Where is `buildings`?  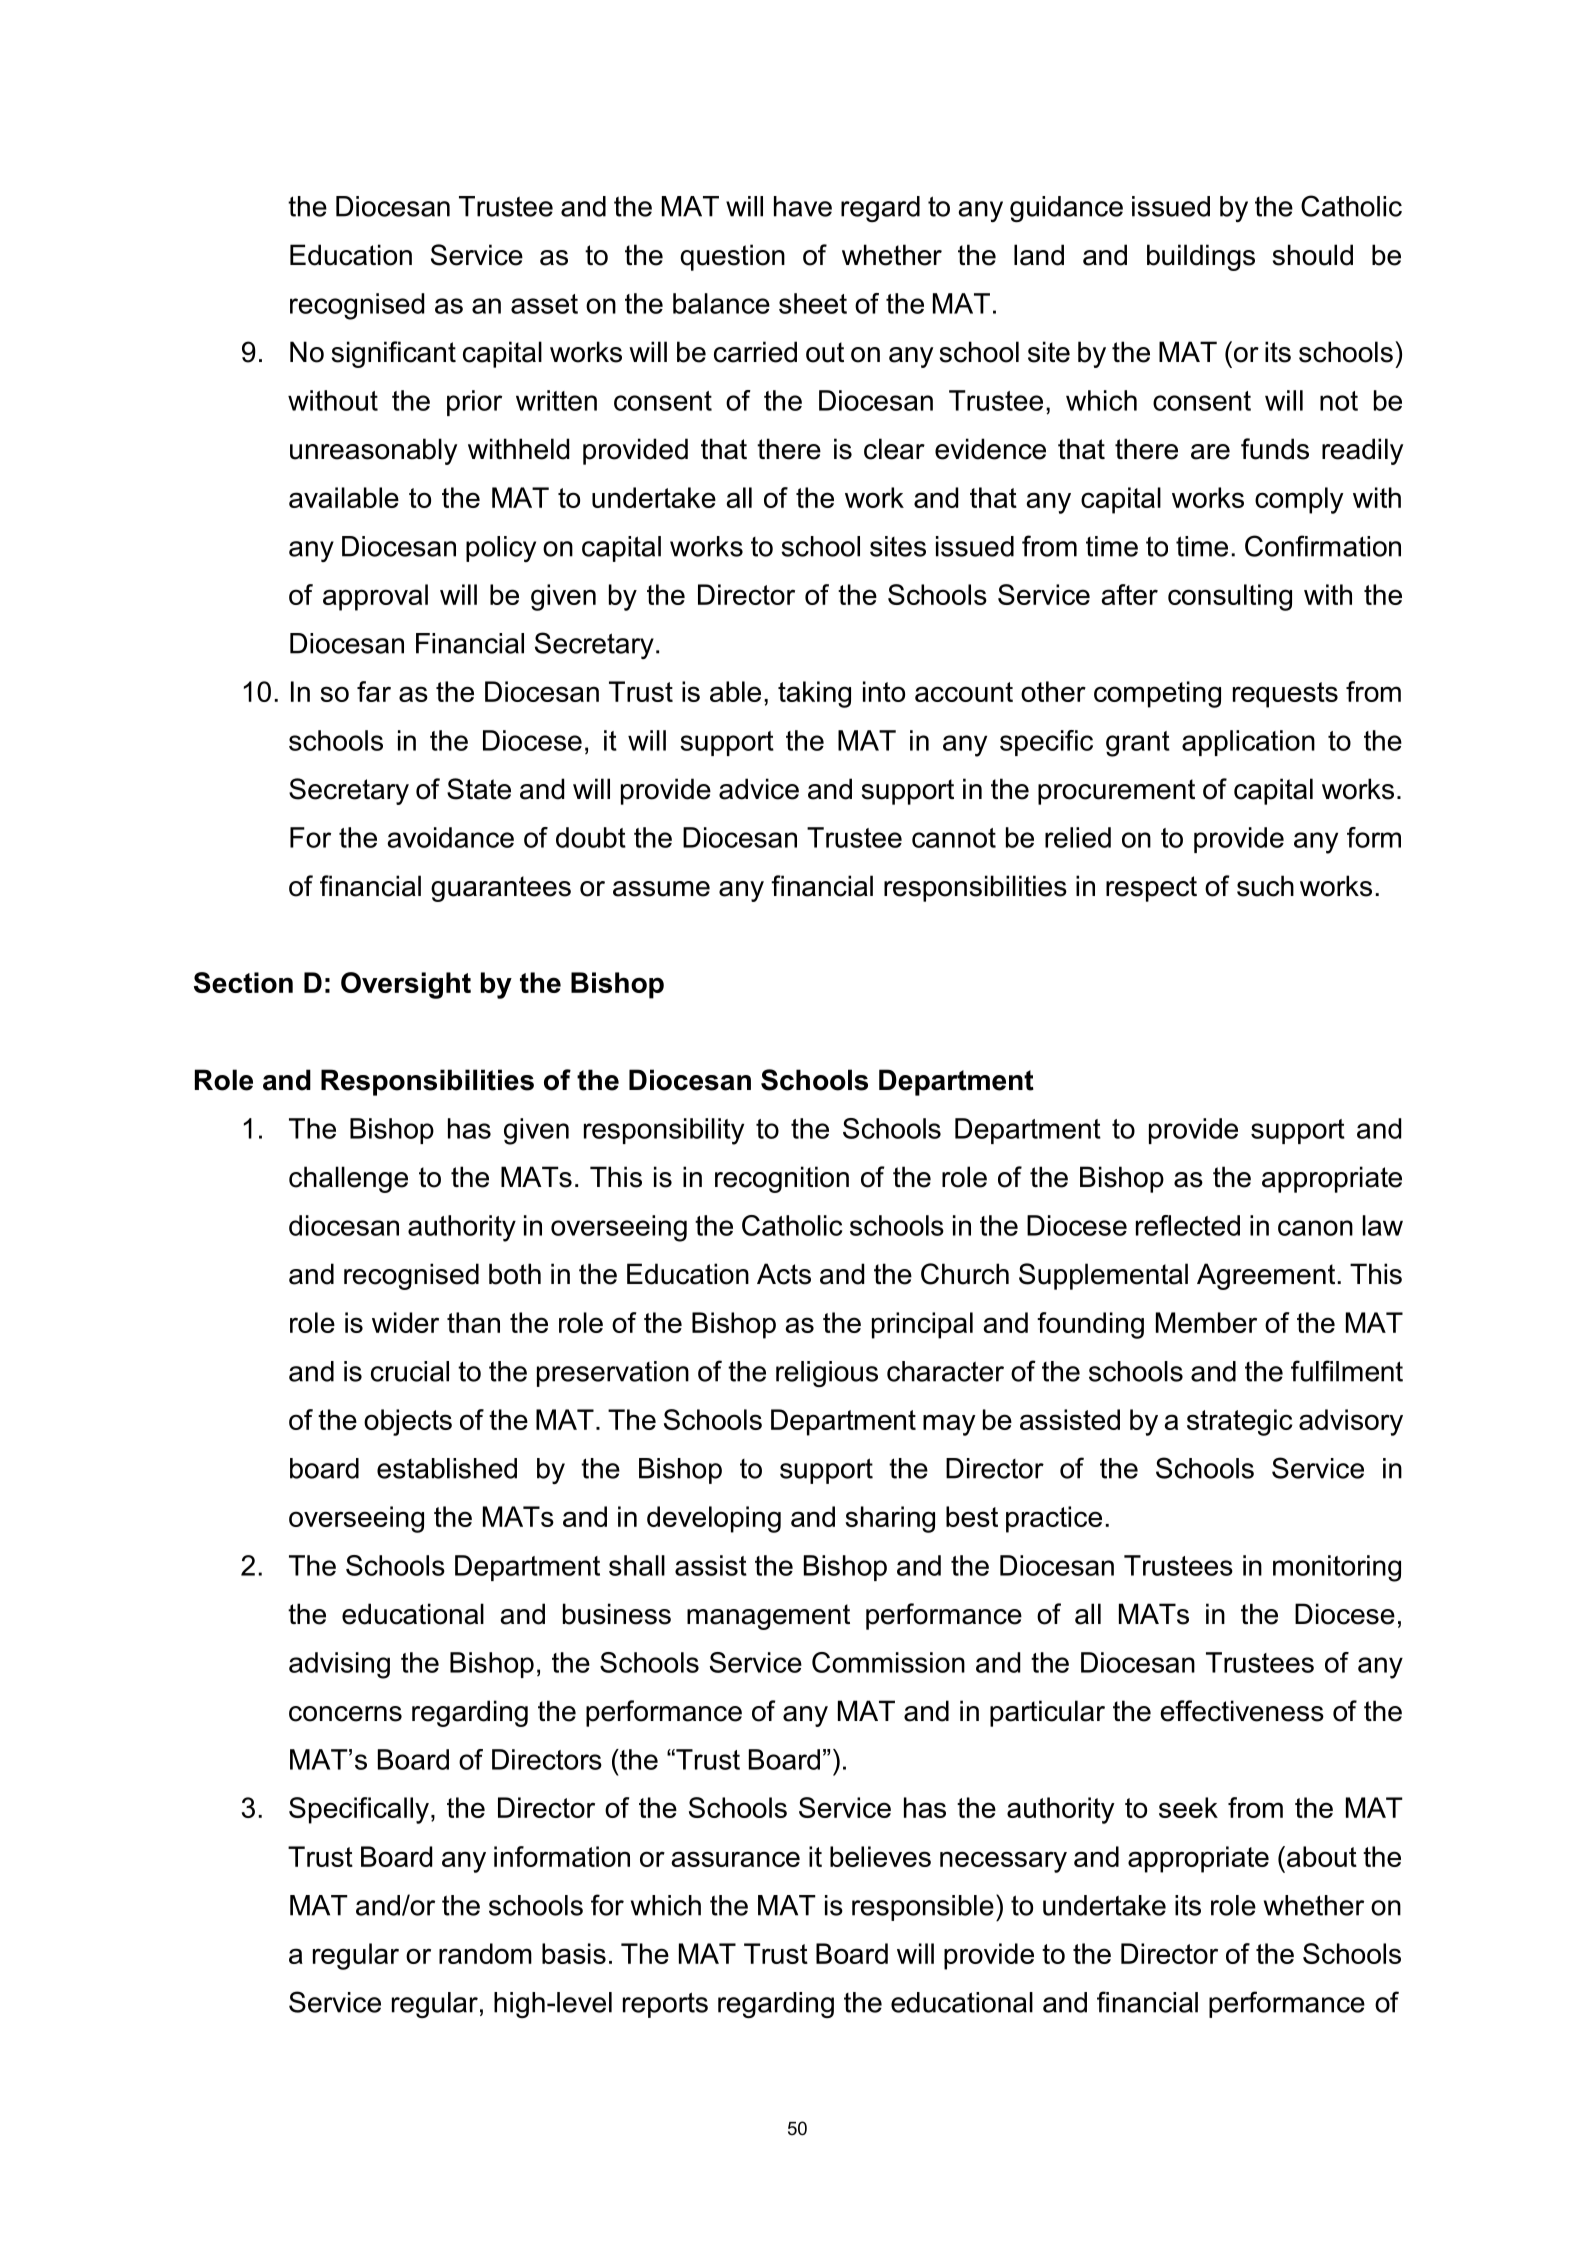 buildings is located at coordinates (1201, 257).
